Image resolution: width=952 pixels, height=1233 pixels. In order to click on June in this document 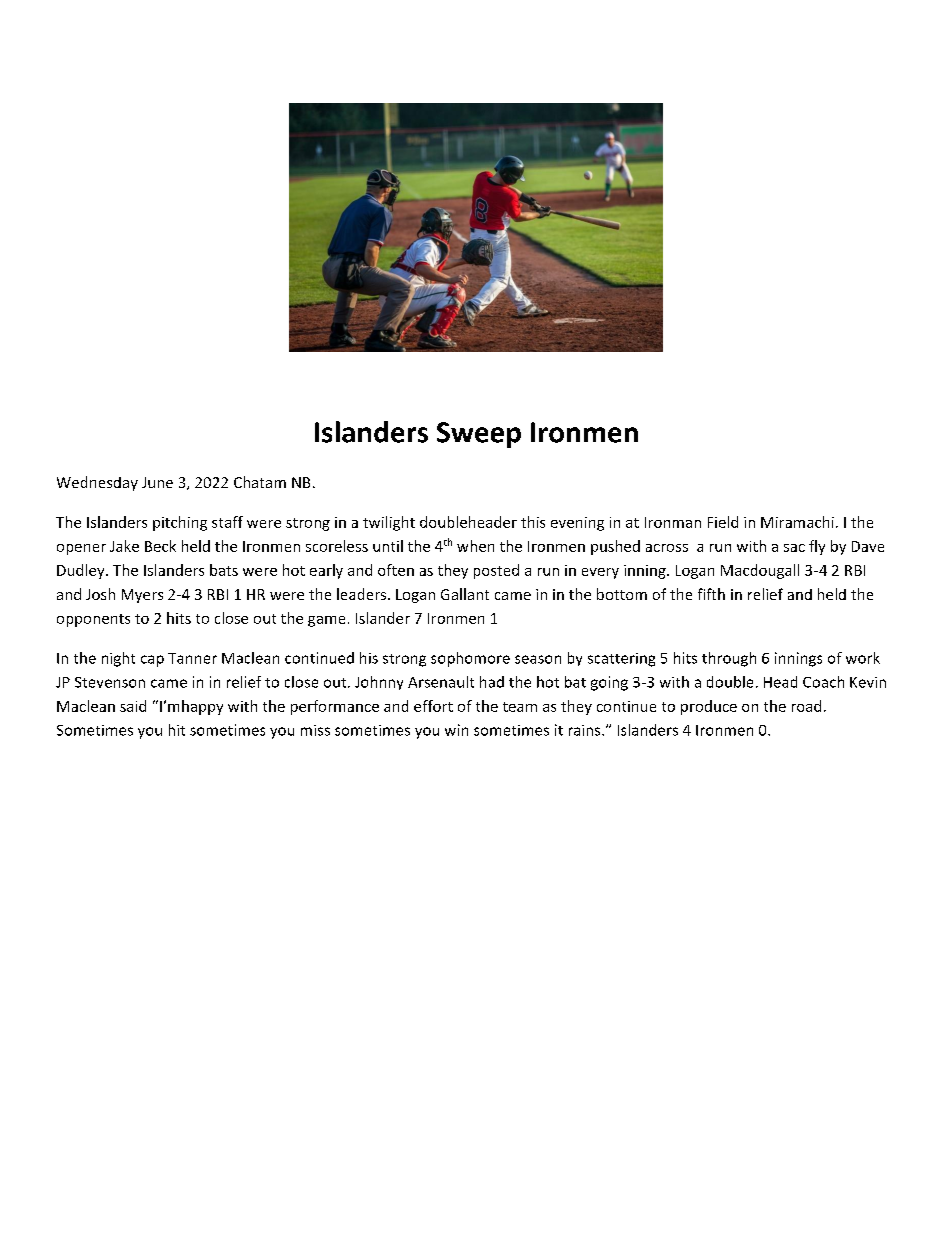, I will do `click(157, 482)`.
